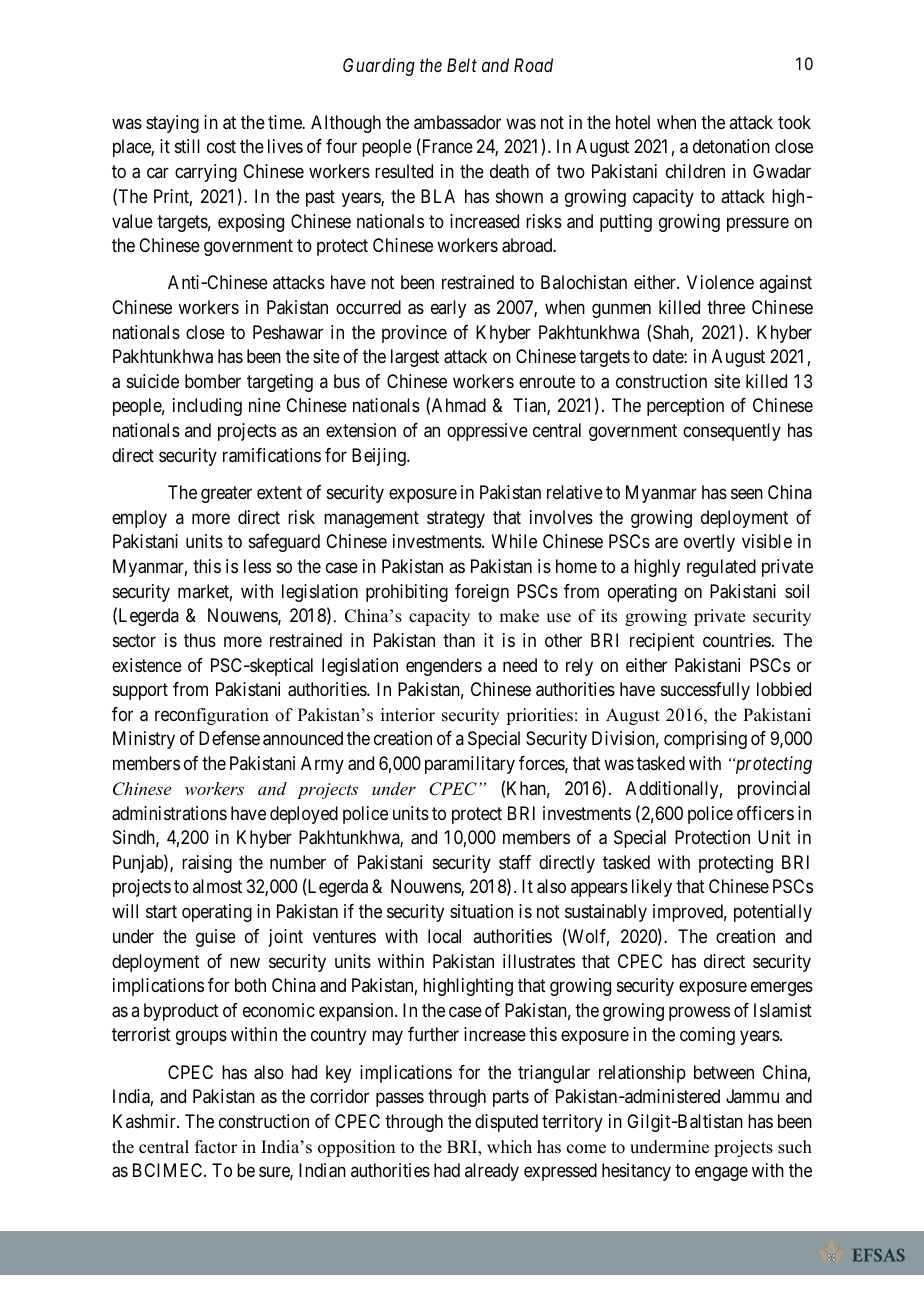  Describe the element at coordinates (457, 122) in the image. I see `ambassador` at that location.
